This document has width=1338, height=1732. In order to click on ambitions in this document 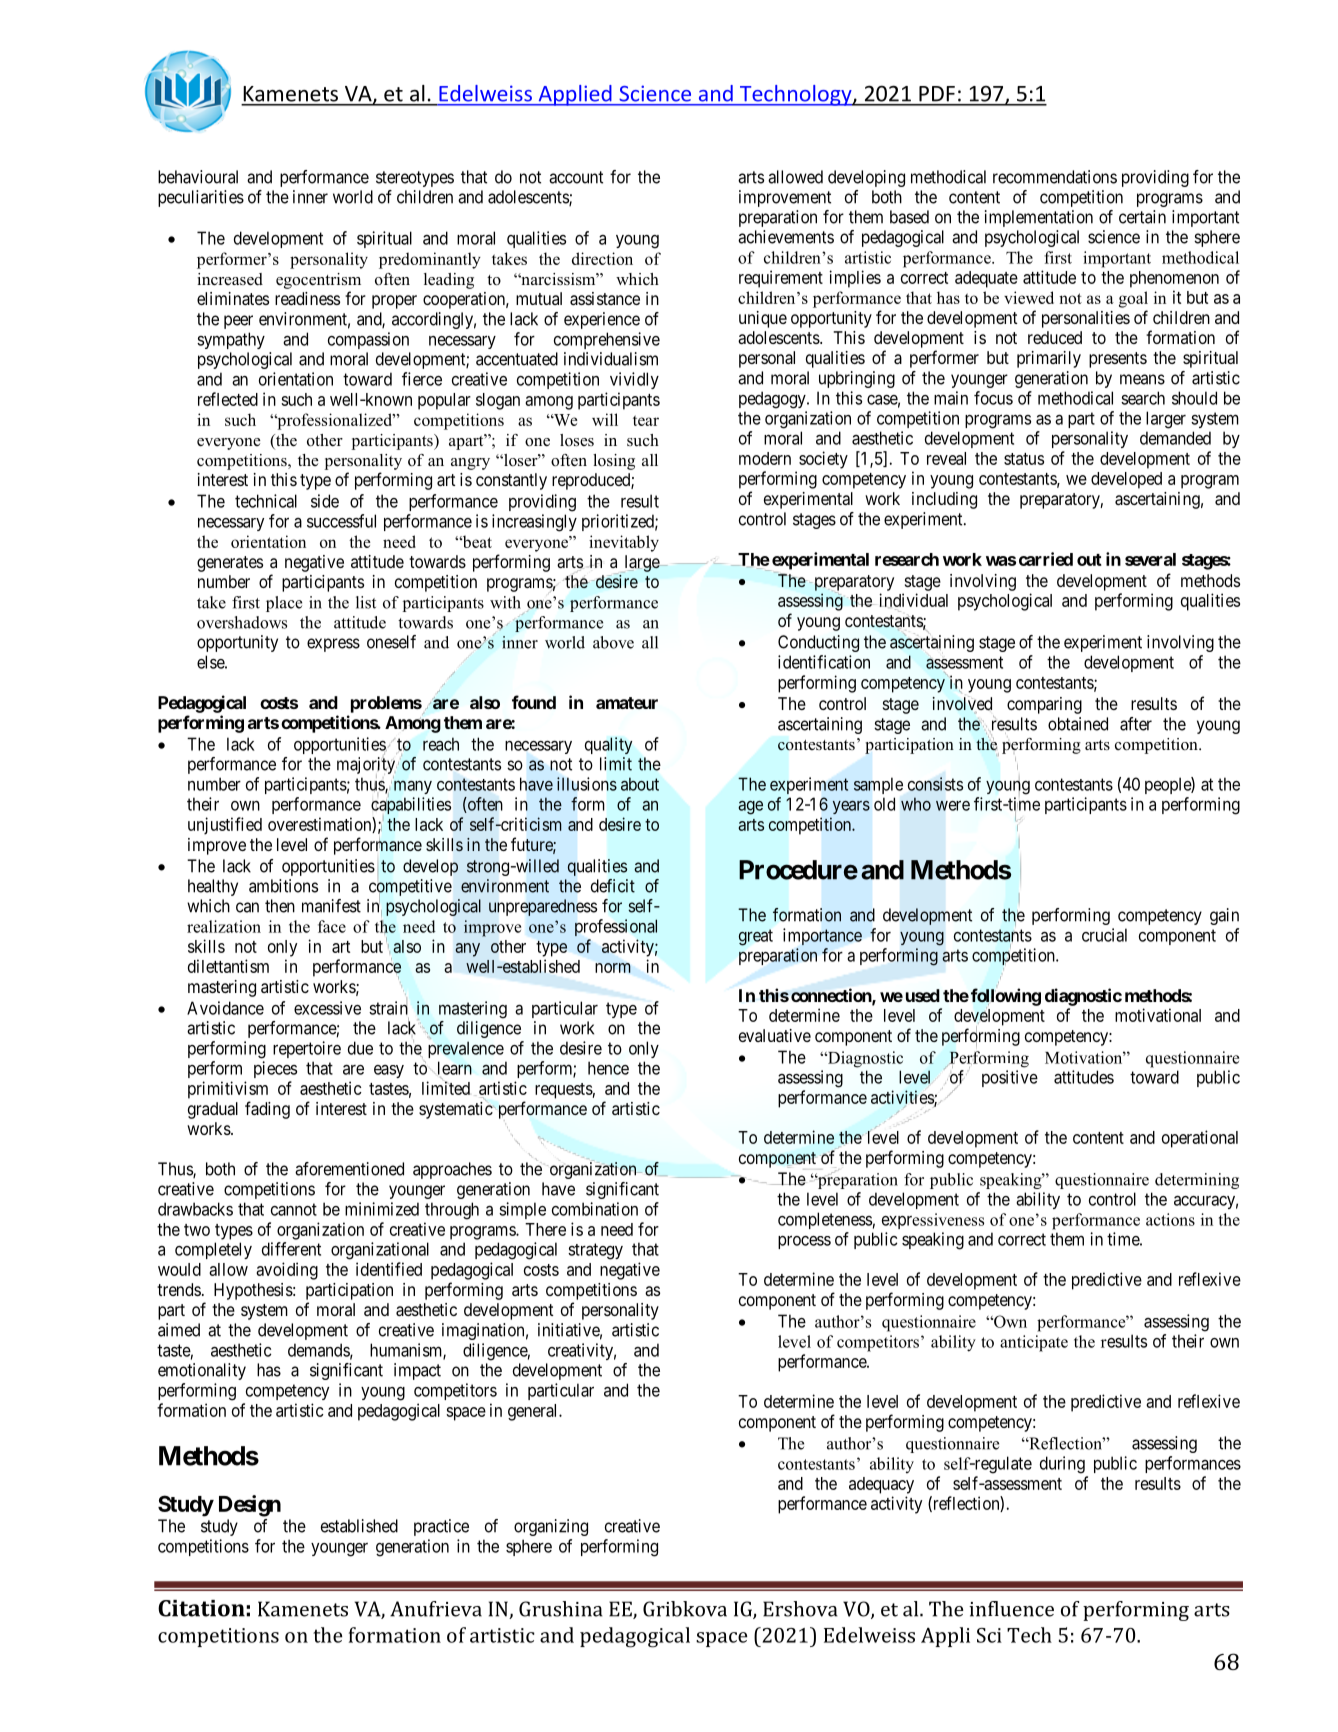, I will do `click(283, 886)`.
